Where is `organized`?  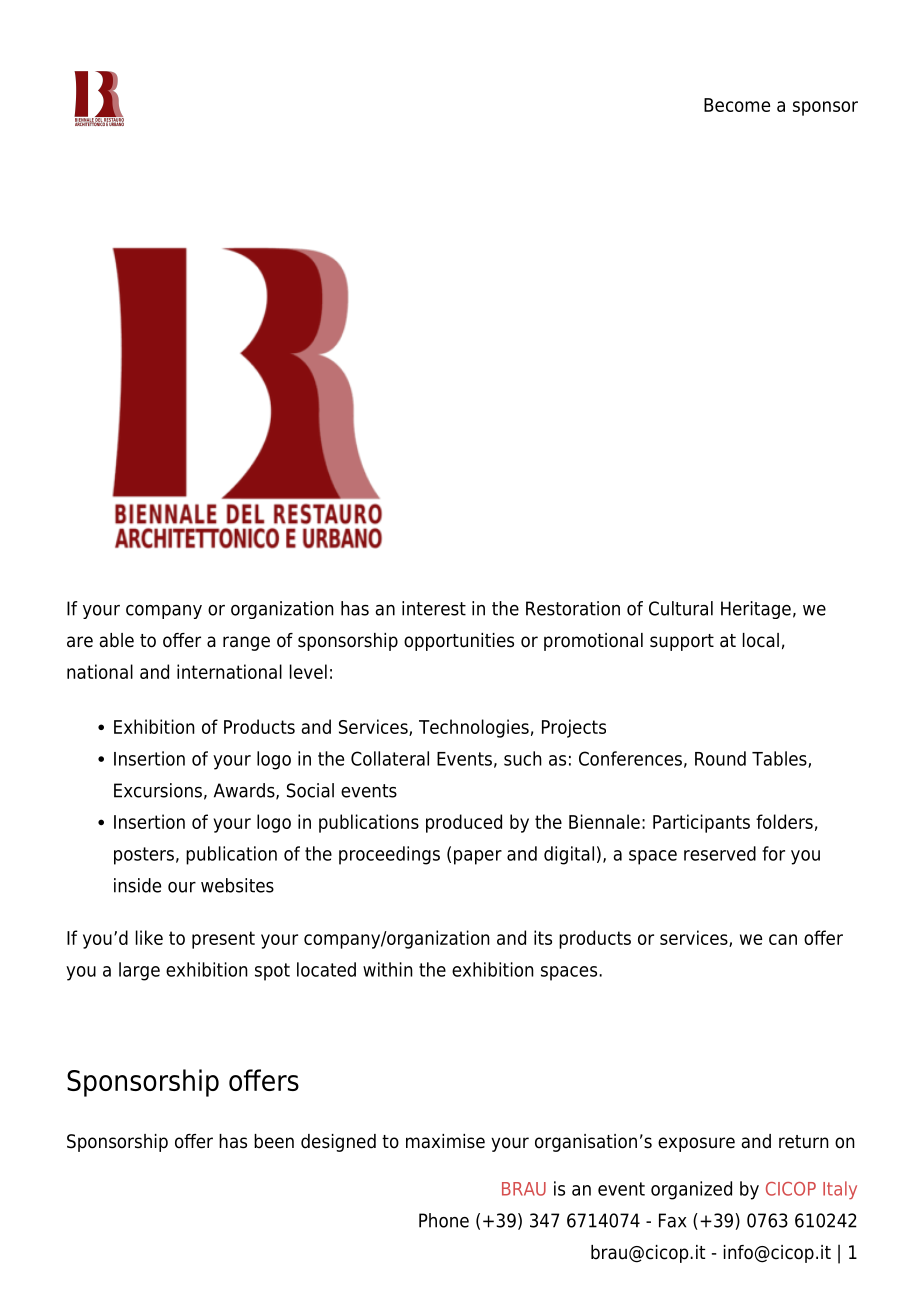 organized is located at coordinates (691, 1190).
